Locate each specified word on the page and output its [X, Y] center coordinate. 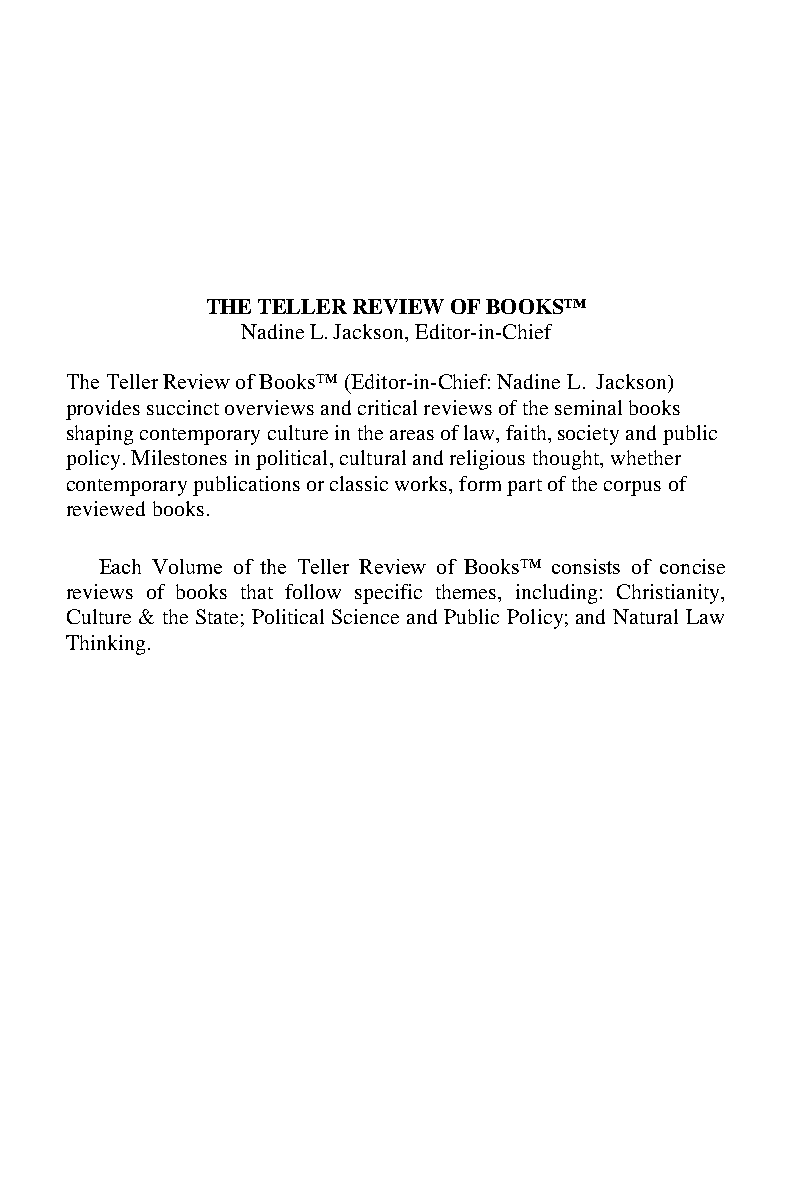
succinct [183, 407]
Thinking [107, 645]
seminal [588, 407]
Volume [187, 566]
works [422, 483]
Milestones [179, 457]
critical [387, 407]
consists [586, 566]
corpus [632, 488]
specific [388, 594]
